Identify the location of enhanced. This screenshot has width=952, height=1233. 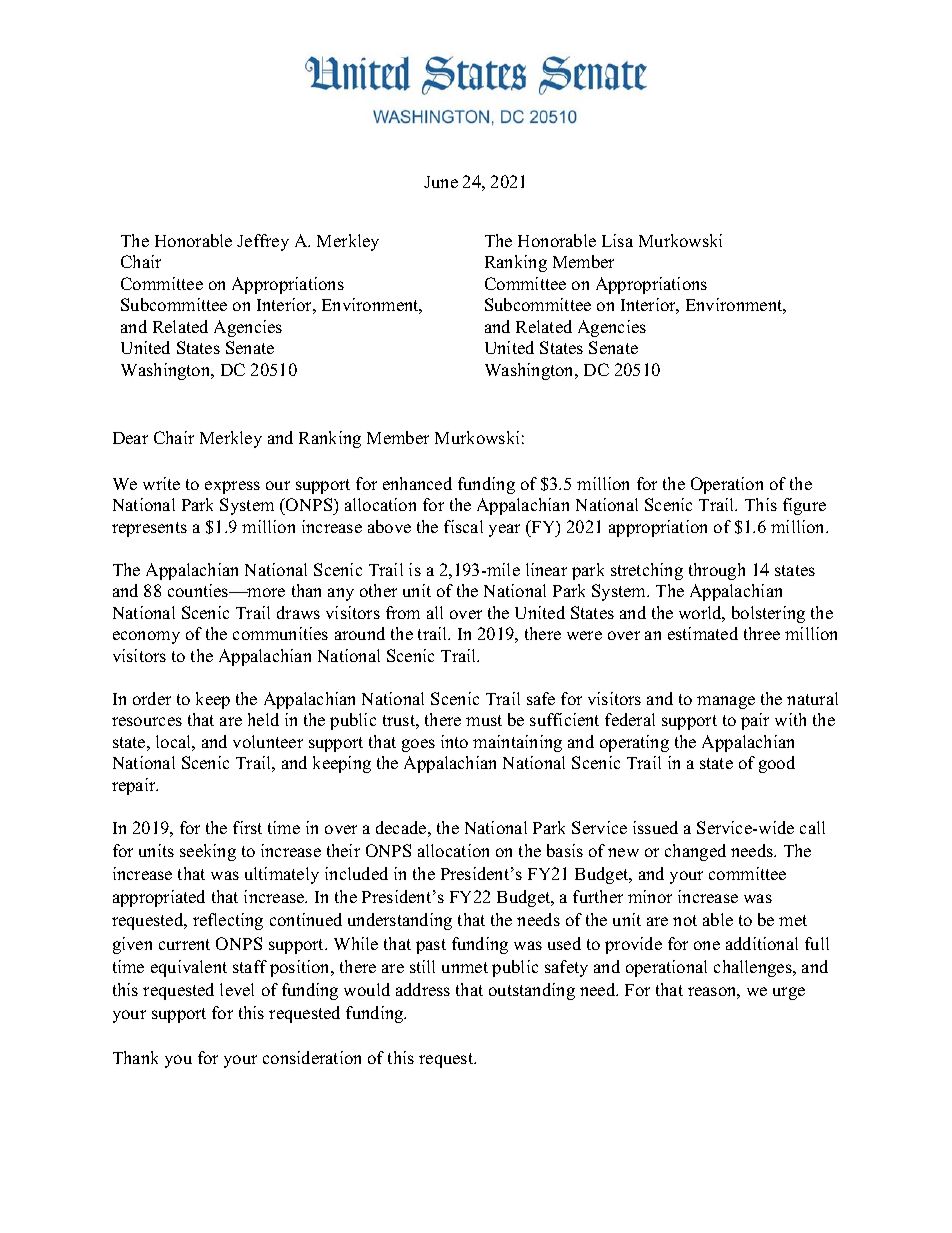
(417, 483).
